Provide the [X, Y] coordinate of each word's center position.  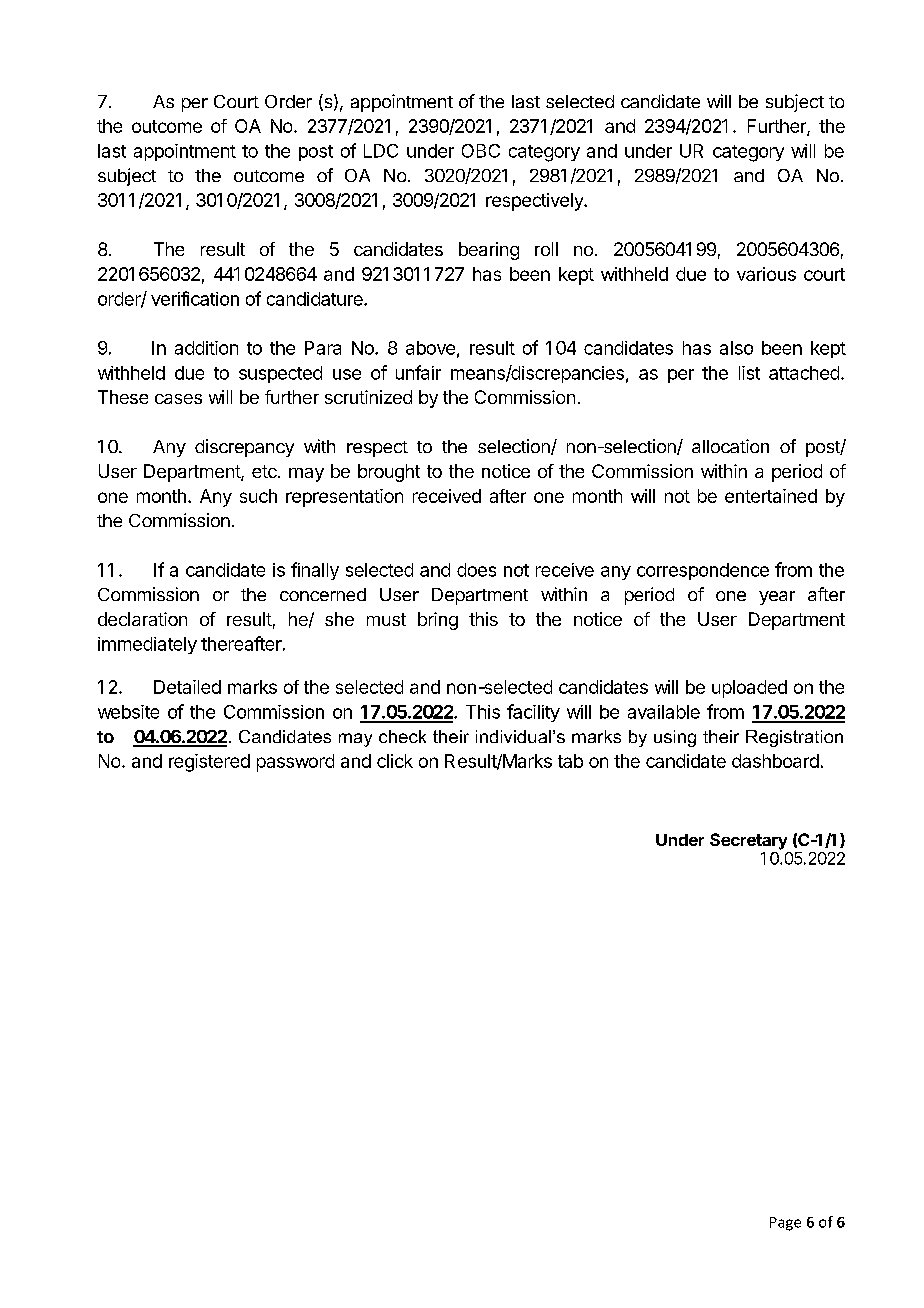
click [395, 761]
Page [785, 1224]
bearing [489, 251]
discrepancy [244, 448]
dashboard [775, 761]
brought [389, 473]
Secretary [748, 841]
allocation [730, 446]
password [295, 763]
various [766, 274]
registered [209, 763]
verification [195, 298]
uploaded [749, 689]
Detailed [187, 687]
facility [533, 713]
